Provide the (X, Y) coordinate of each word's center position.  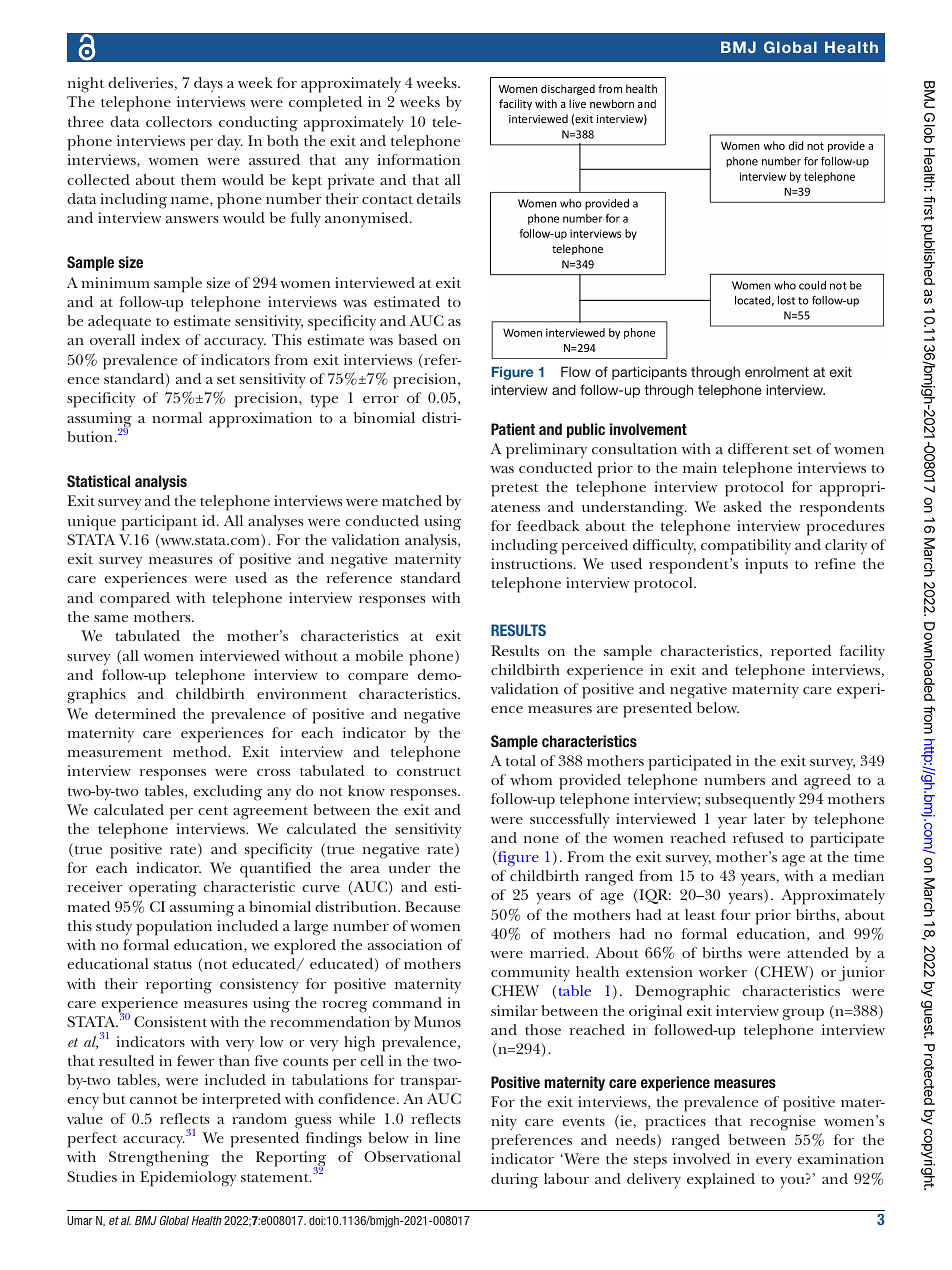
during (514, 1181)
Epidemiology (188, 1179)
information (418, 159)
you (793, 1182)
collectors (179, 121)
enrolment (777, 372)
